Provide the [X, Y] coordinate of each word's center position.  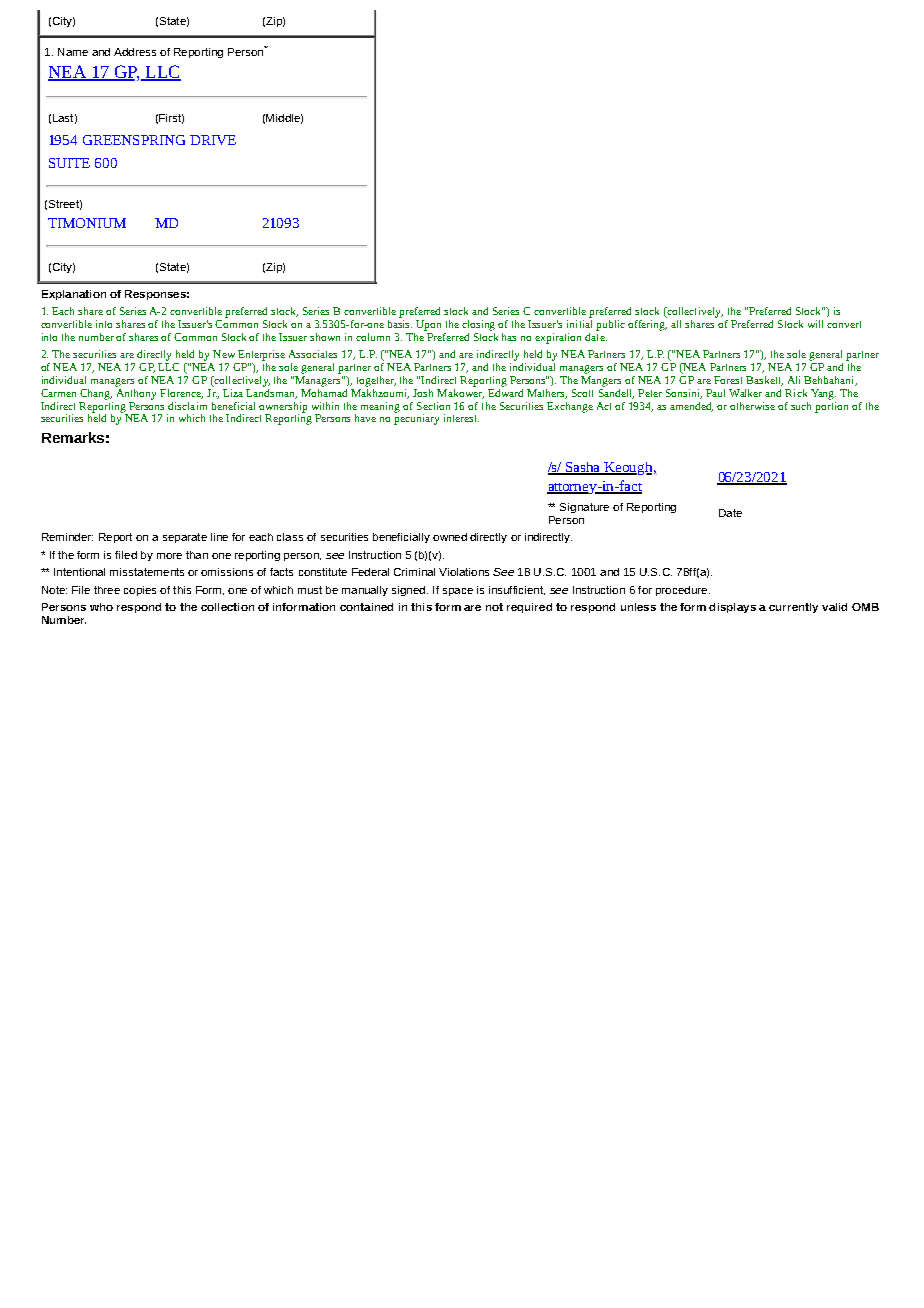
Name [73, 52]
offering [647, 324]
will [815, 324]
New [224, 354]
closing [478, 325]
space [458, 592]
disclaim [187, 406]
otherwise [752, 406]
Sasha [583, 468]
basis [400, 322]
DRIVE [213, 140]
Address [135, 52]
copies [140, 591]
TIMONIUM [87, 223]
